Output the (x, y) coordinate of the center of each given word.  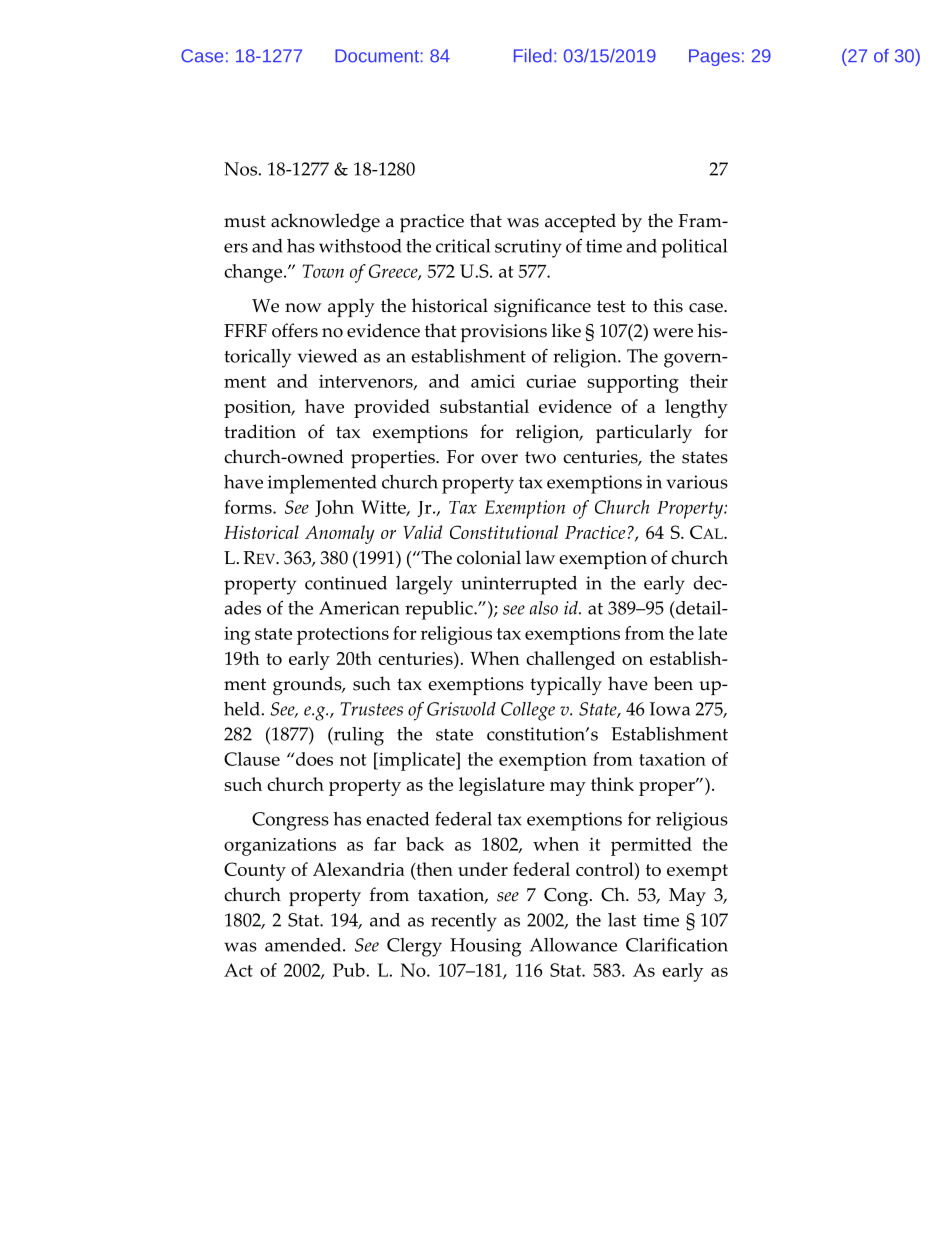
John (334, 508)
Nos (241, 169)
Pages (714, 57)
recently (464, 922)
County (255, 871)
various (697, 482)
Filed (533, 56)
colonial (489, 557)
